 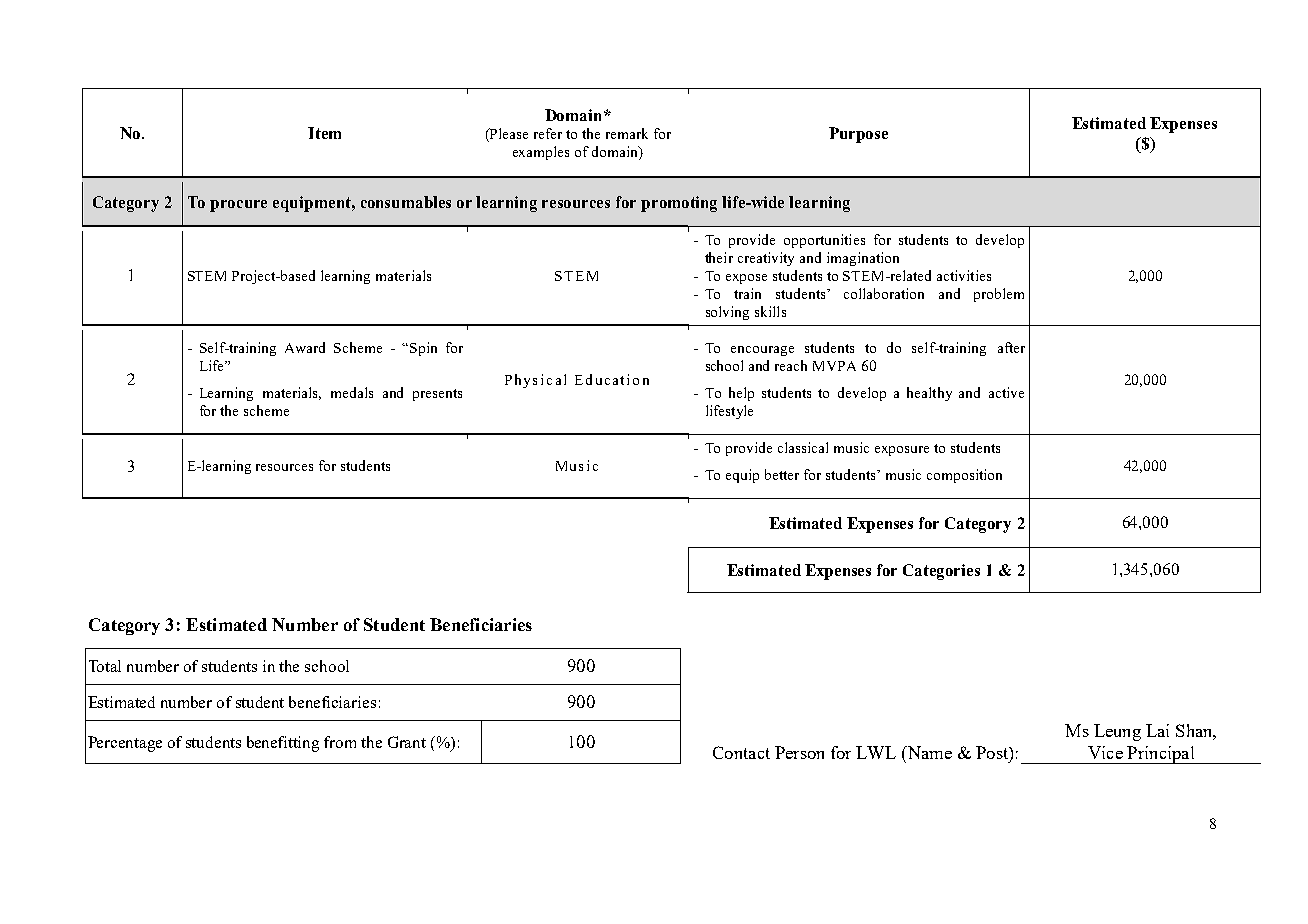 What do you see at coordinates (741, 752) in the image?
I see `Contact` at bounding box center [741, 752].
